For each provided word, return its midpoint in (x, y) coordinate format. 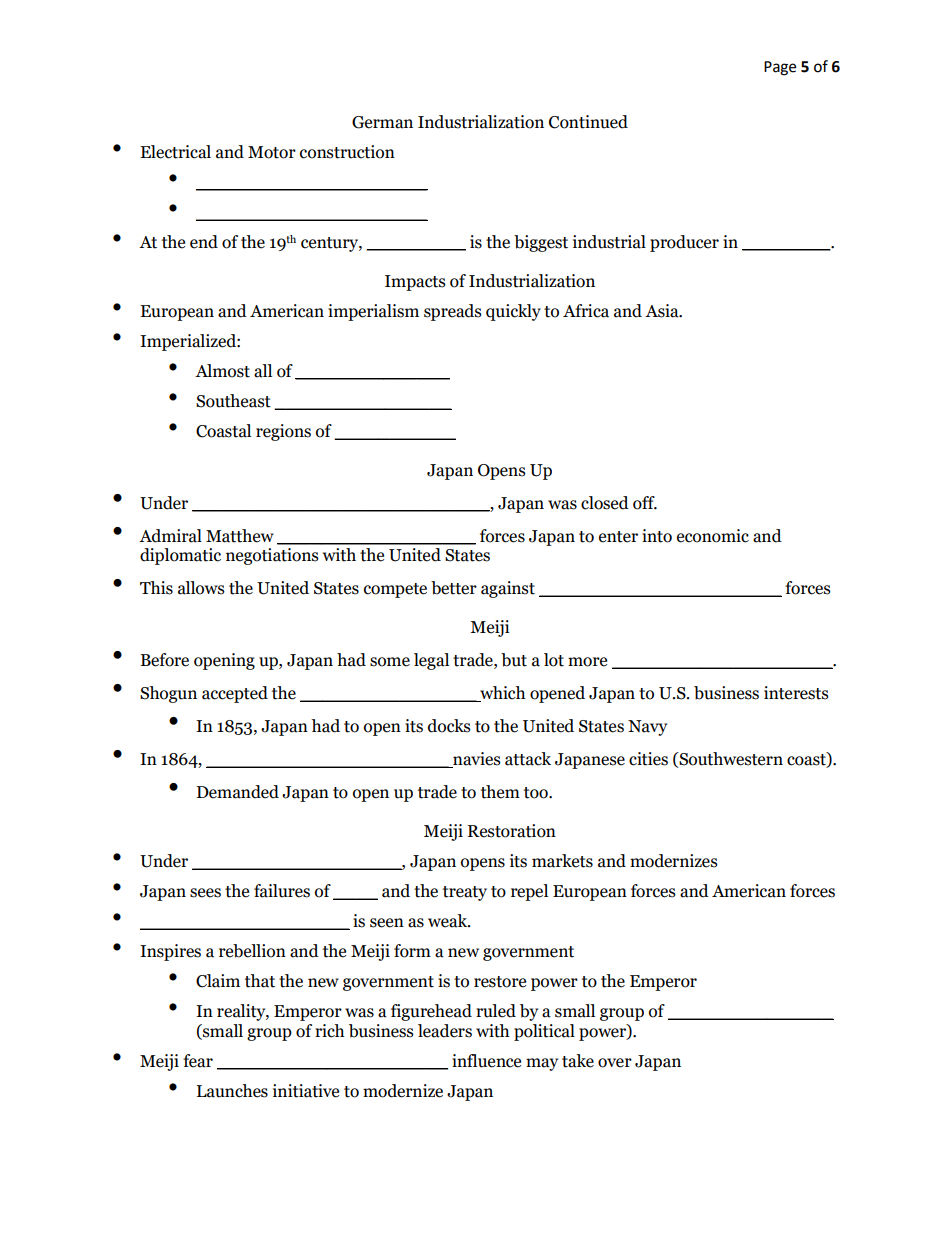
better (454, 588)
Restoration (512, 831)
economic (713, 536)
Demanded (238, 792)
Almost (222, 371)
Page (780, 68)
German (382, 122)
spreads (453, 312)
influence (486, 1061)
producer (684, 243)
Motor (272, 152)
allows (201, 588)
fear (198, 1061)
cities (648, 759)
